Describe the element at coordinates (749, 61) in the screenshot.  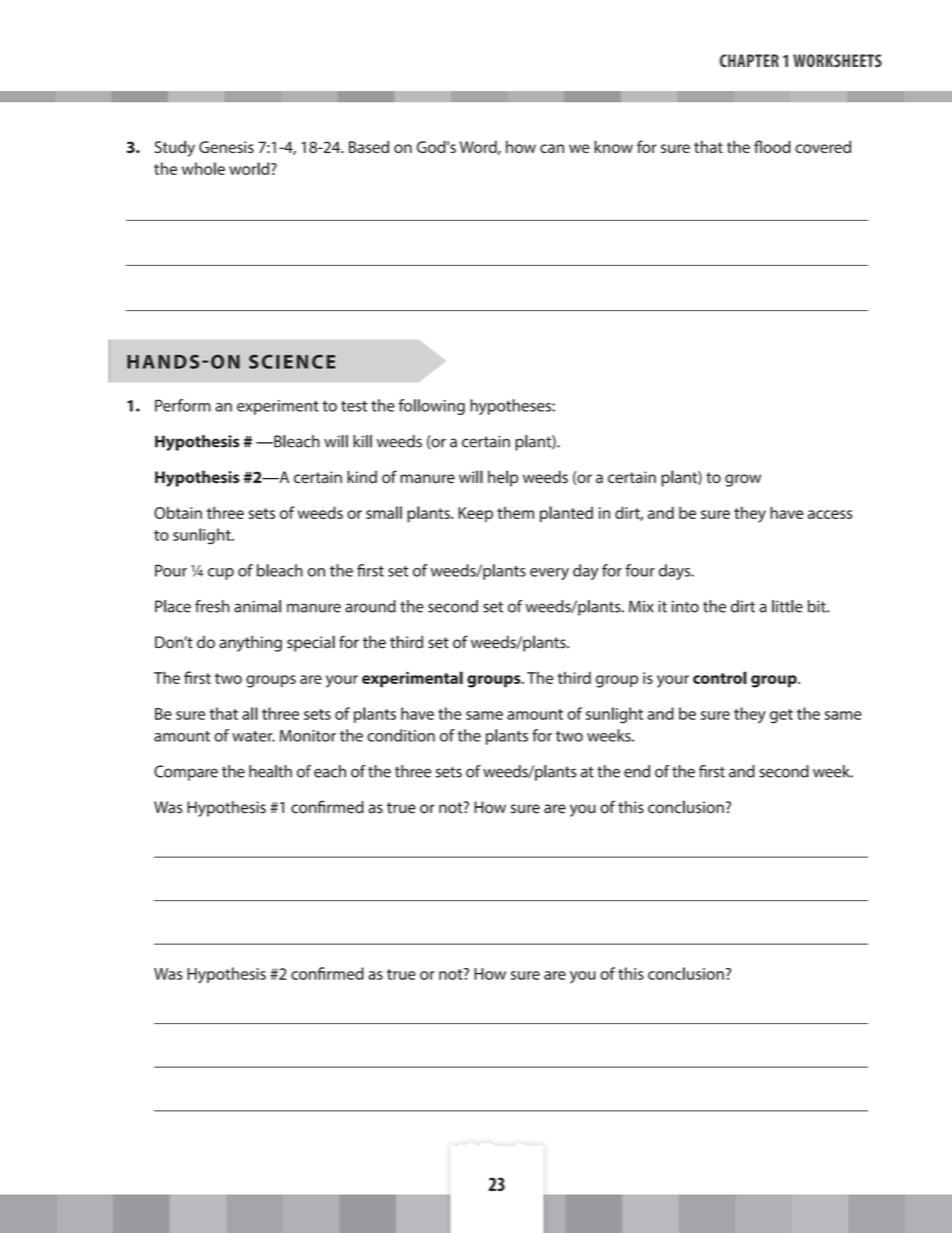
I see `CHAPTER` at that location.
